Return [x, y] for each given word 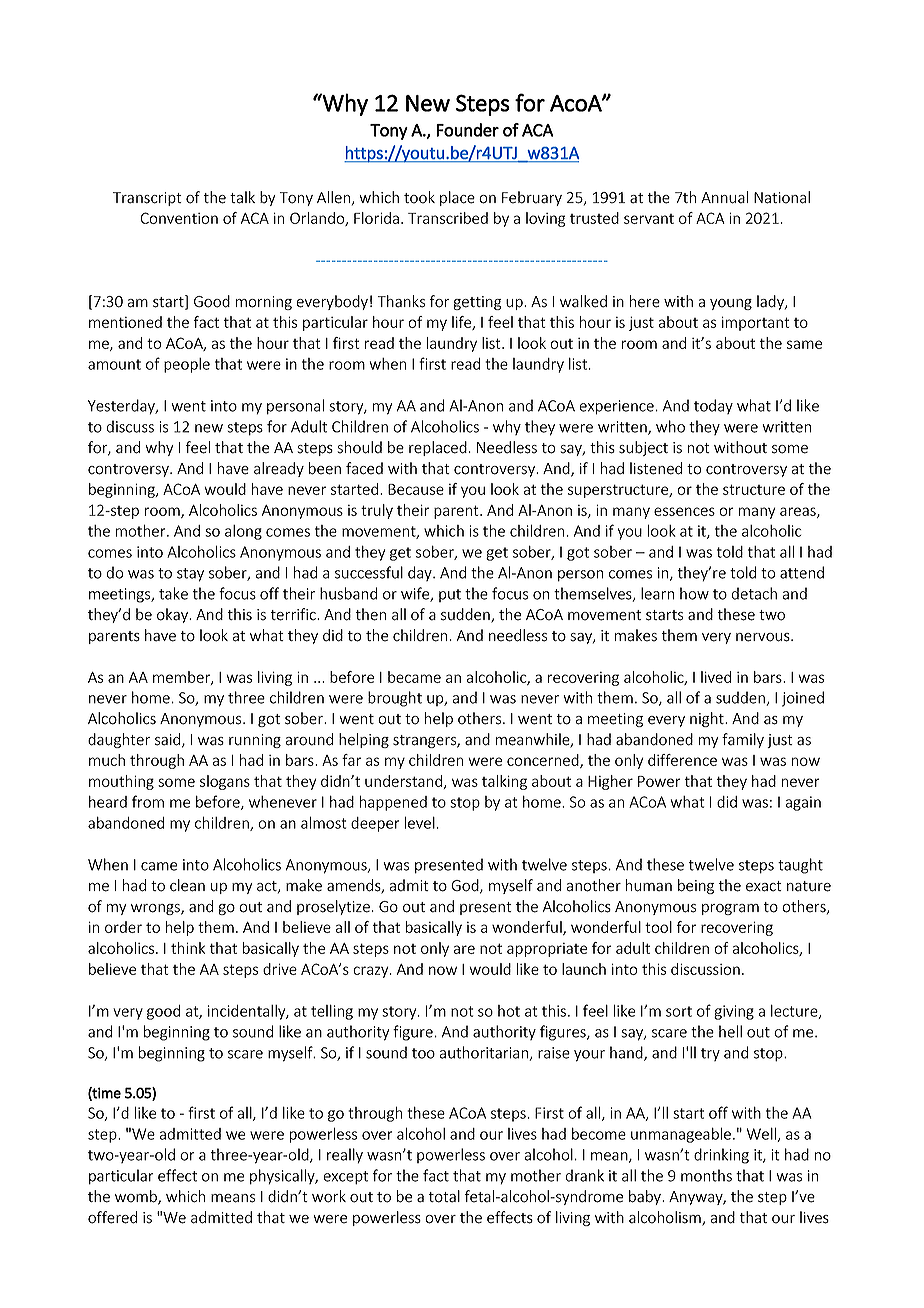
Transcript [147, 199]
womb [137, 1197]
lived [716, 677]
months [706, 1175]
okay [173, 615]
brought [395, 699]
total [444, 1196]
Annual [724, 197]
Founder [467, 130]
